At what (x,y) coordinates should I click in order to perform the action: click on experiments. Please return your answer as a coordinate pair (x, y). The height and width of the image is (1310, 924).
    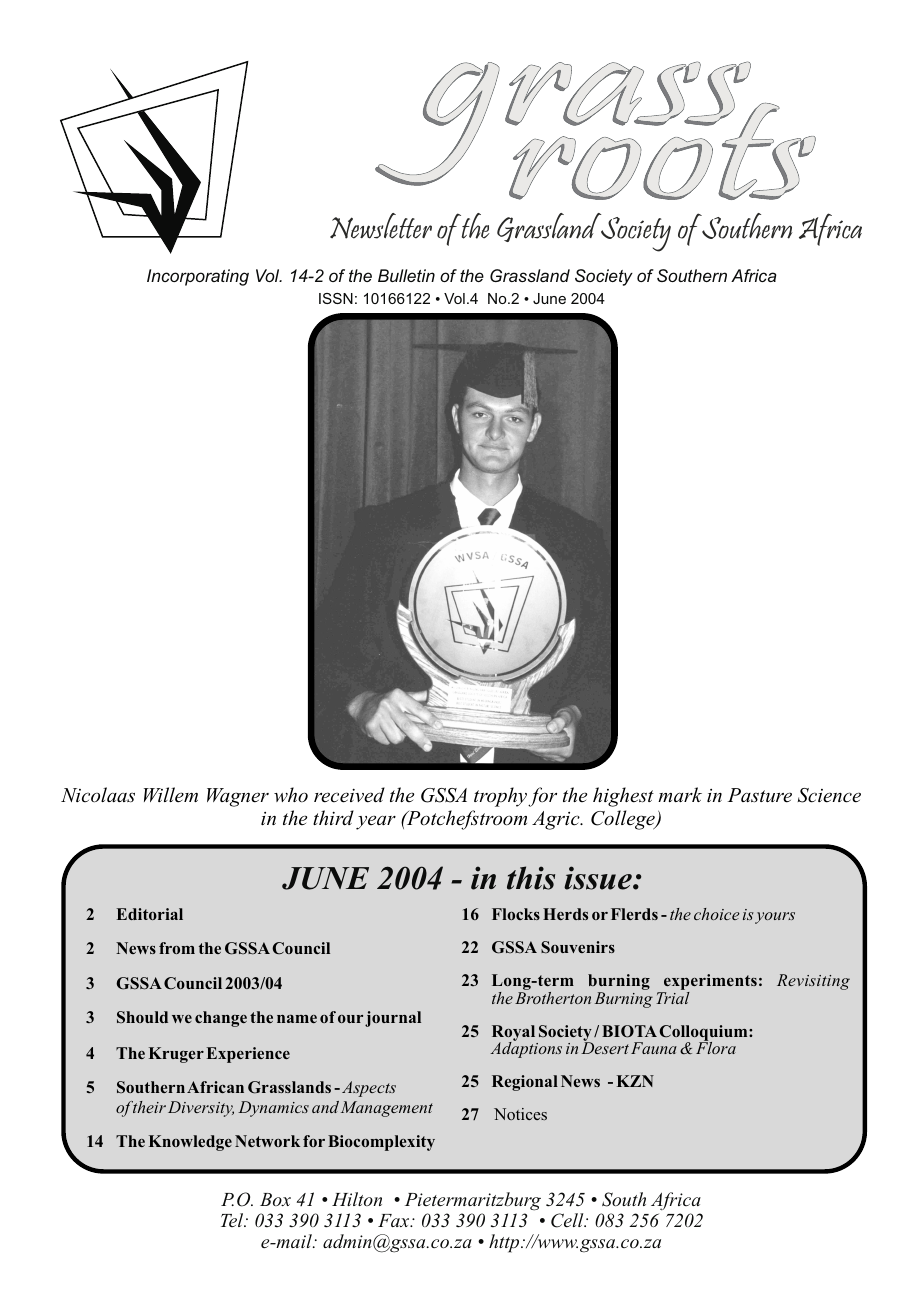
    Looking at the image, I should click on (709, 983).
